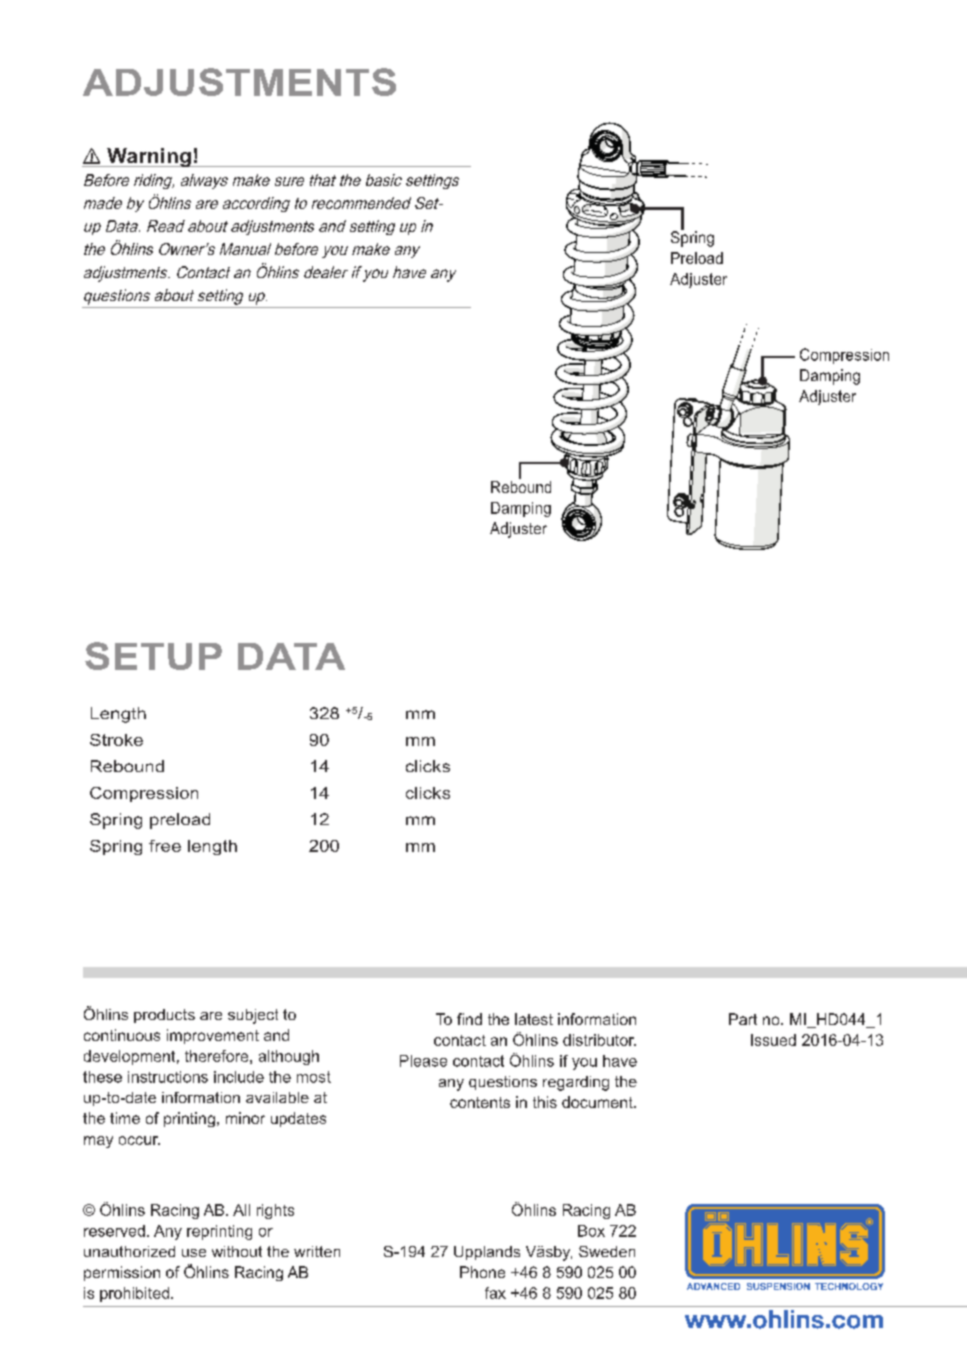 Image resolution: width=967 pixels, height=1372 pixels. What do you see at coordinates (153, 656) in the document?
I see `SETUP` at bounding box center [153, 656].
